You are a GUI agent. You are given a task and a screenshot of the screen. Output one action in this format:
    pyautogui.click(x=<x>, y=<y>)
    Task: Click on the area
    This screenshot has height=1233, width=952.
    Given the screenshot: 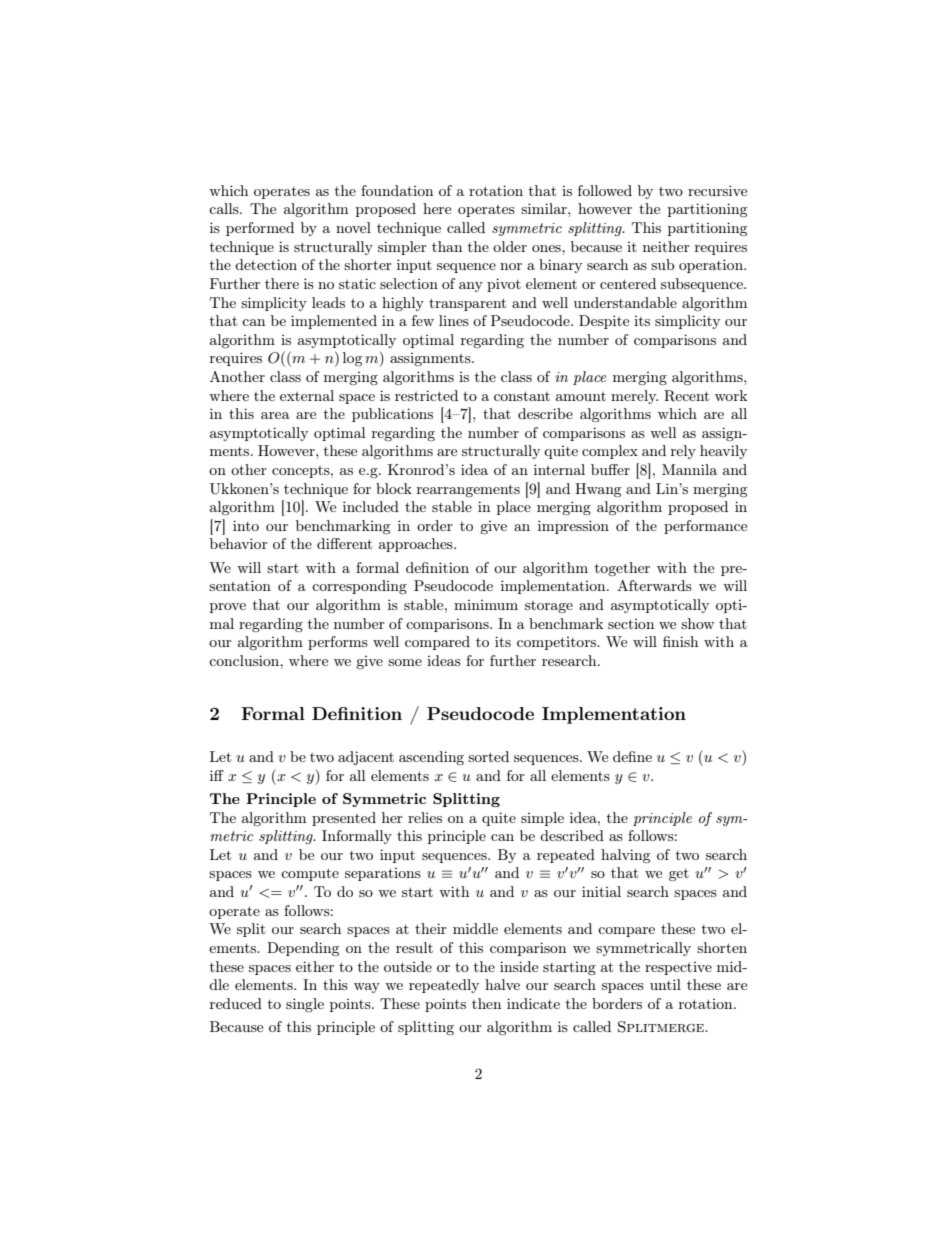 What is the action you would take?
    pyautogui.click(x=275, y=415)
